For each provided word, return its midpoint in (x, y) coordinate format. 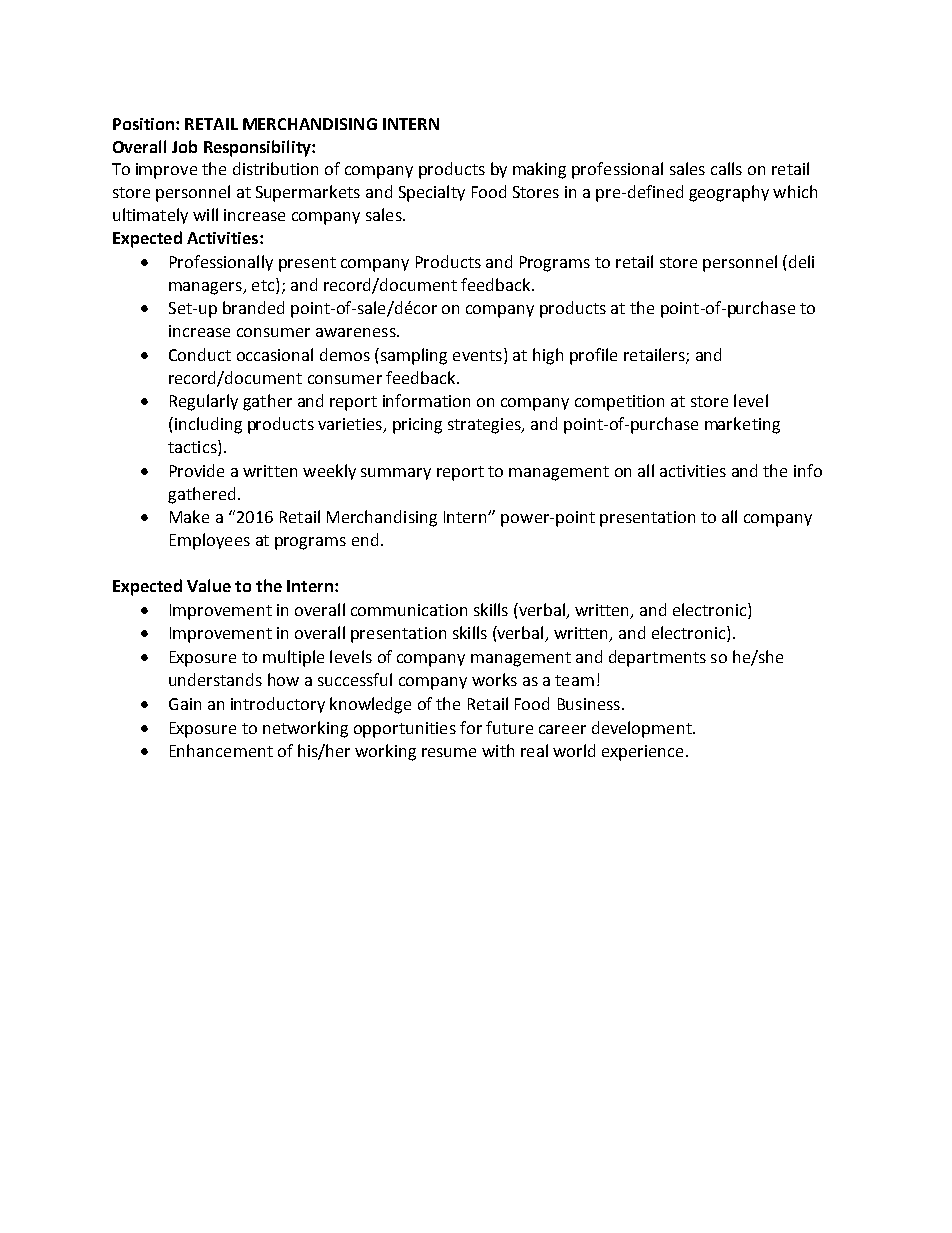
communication (409, 610)
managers (206, 288)
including (207, 425)
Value (209, 585)
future (509, 727)
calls (726, 168)
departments (657, 658)
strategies (485, 426)
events (477, 355)
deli (800, 261)
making (539, 170)
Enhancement (221, 750)
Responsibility (258, 148)
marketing (742, 425)
